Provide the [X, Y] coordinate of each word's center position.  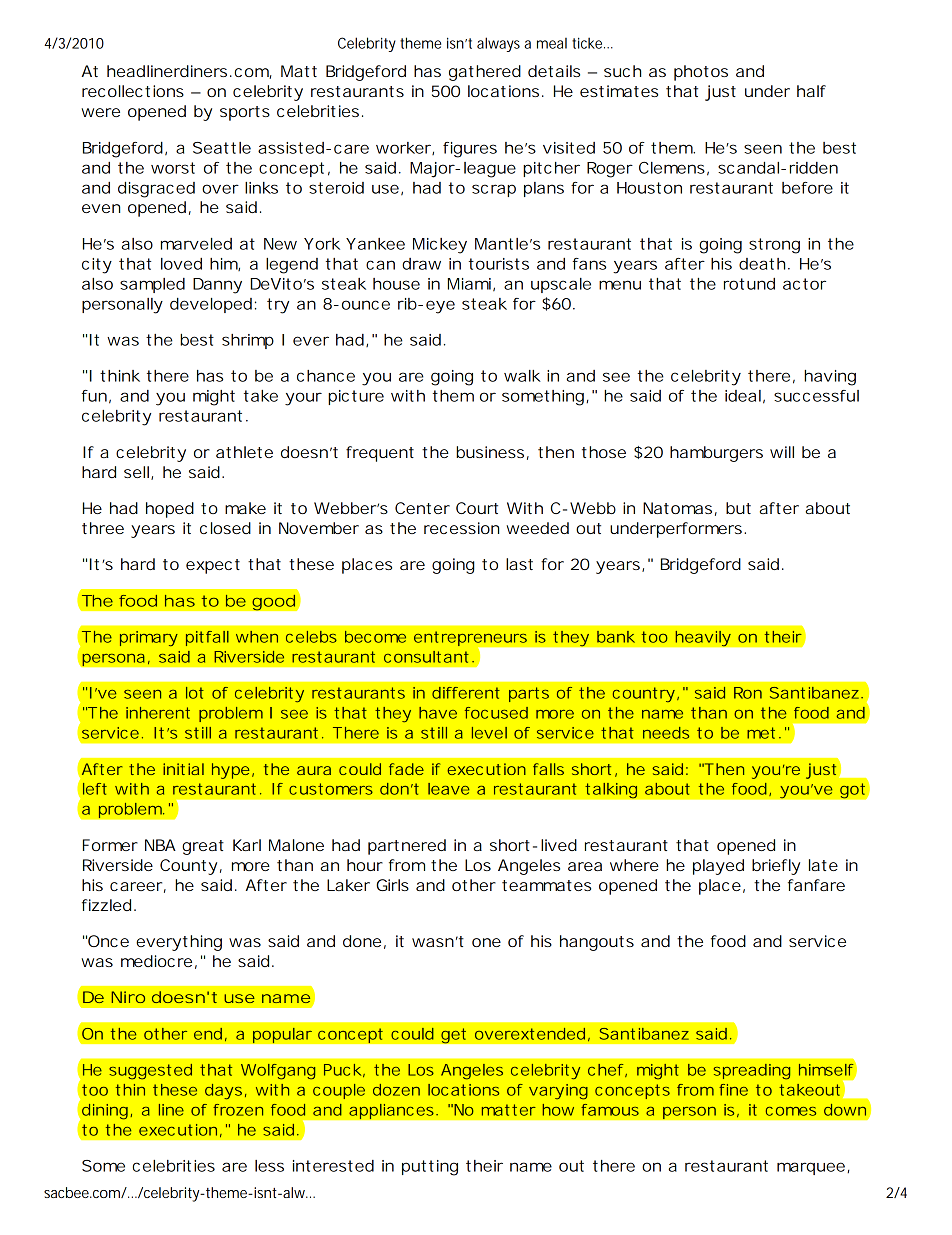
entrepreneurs [472, 640]
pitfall [207, 638]
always [498, 44]
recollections [133, 91]
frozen [238, 1110]
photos [701, 73]
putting [430, 1168]
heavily [703, 638]
